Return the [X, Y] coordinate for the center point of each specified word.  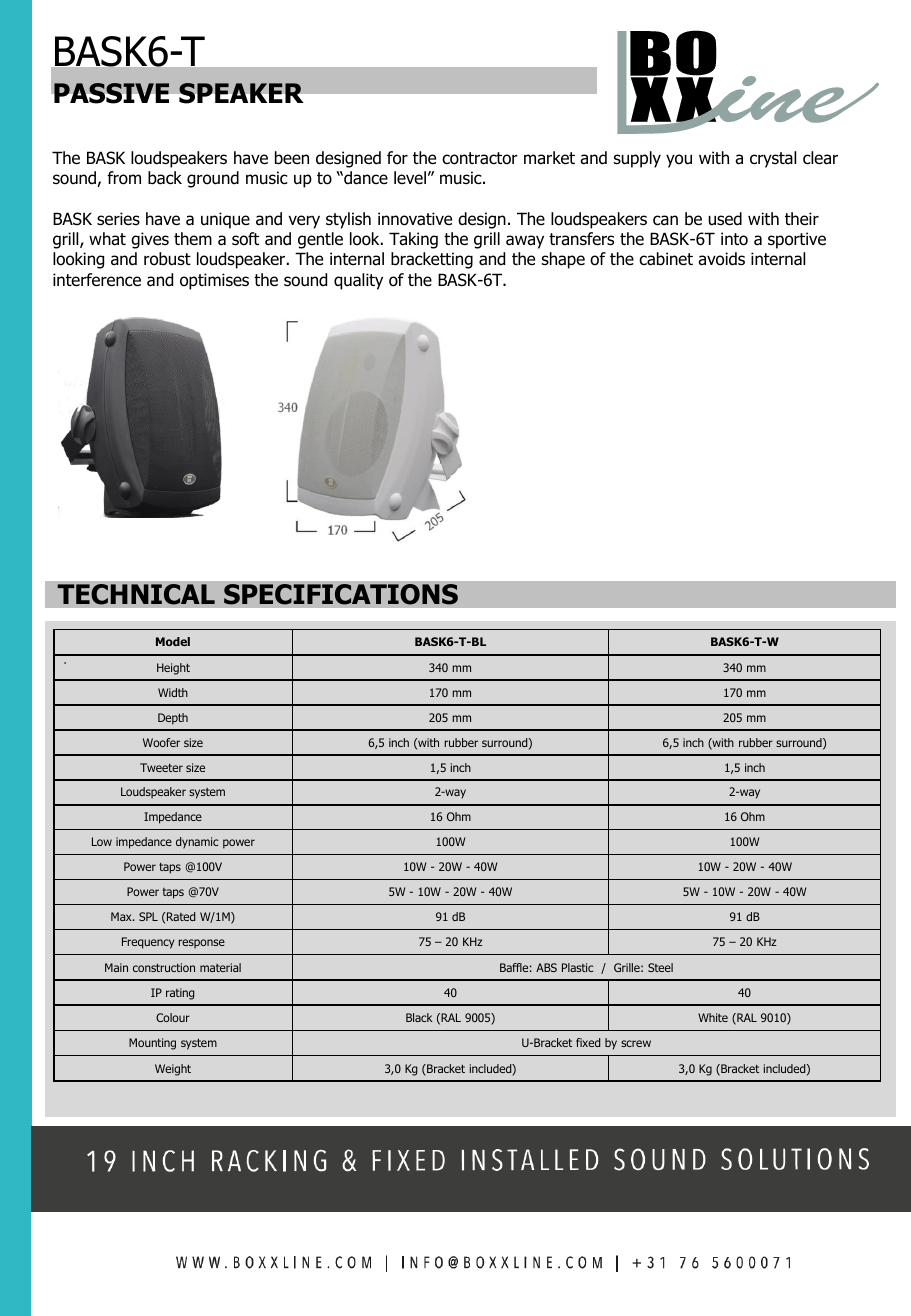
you [679, 161]
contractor [480, 158]
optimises [214, 281]
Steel [660, 967]
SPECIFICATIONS [341, 594]
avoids [721, 259]
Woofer [161, 742]
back [165, 178]
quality [358, 281]
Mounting [152, 1044]
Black [419, 1017]
